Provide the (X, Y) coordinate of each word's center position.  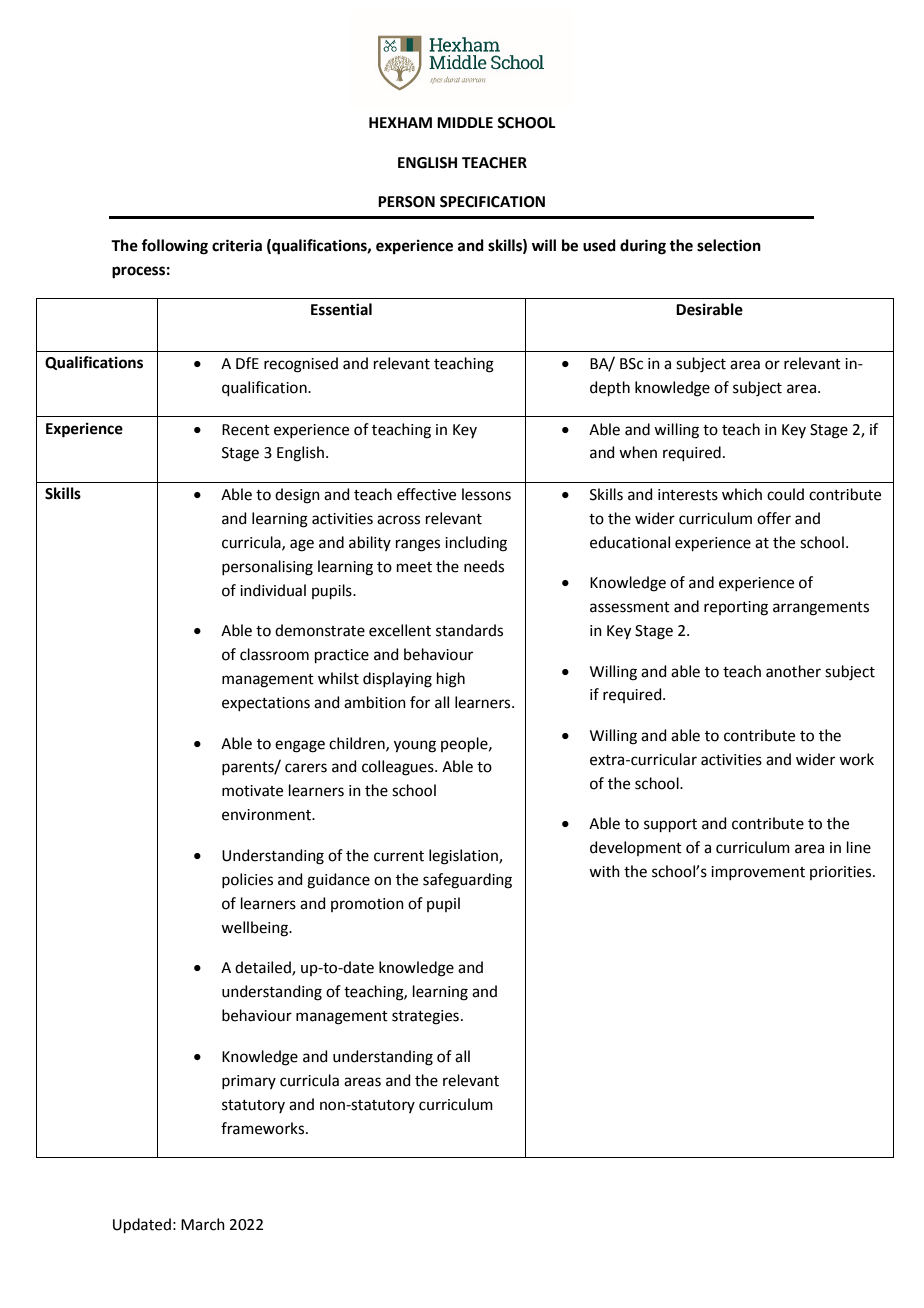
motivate (252, 791)
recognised (301, 365)
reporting (736, 608)
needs (484, 566)
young (415, 746)
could (785, 494)
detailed (264, 968)
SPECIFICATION (492, 202)
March (203, 1224)
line (859, 847)
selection (729, 245)
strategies (425, 1017)
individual (273, 590)
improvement (758, 873)
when (638, 452)
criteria (237, 245)
